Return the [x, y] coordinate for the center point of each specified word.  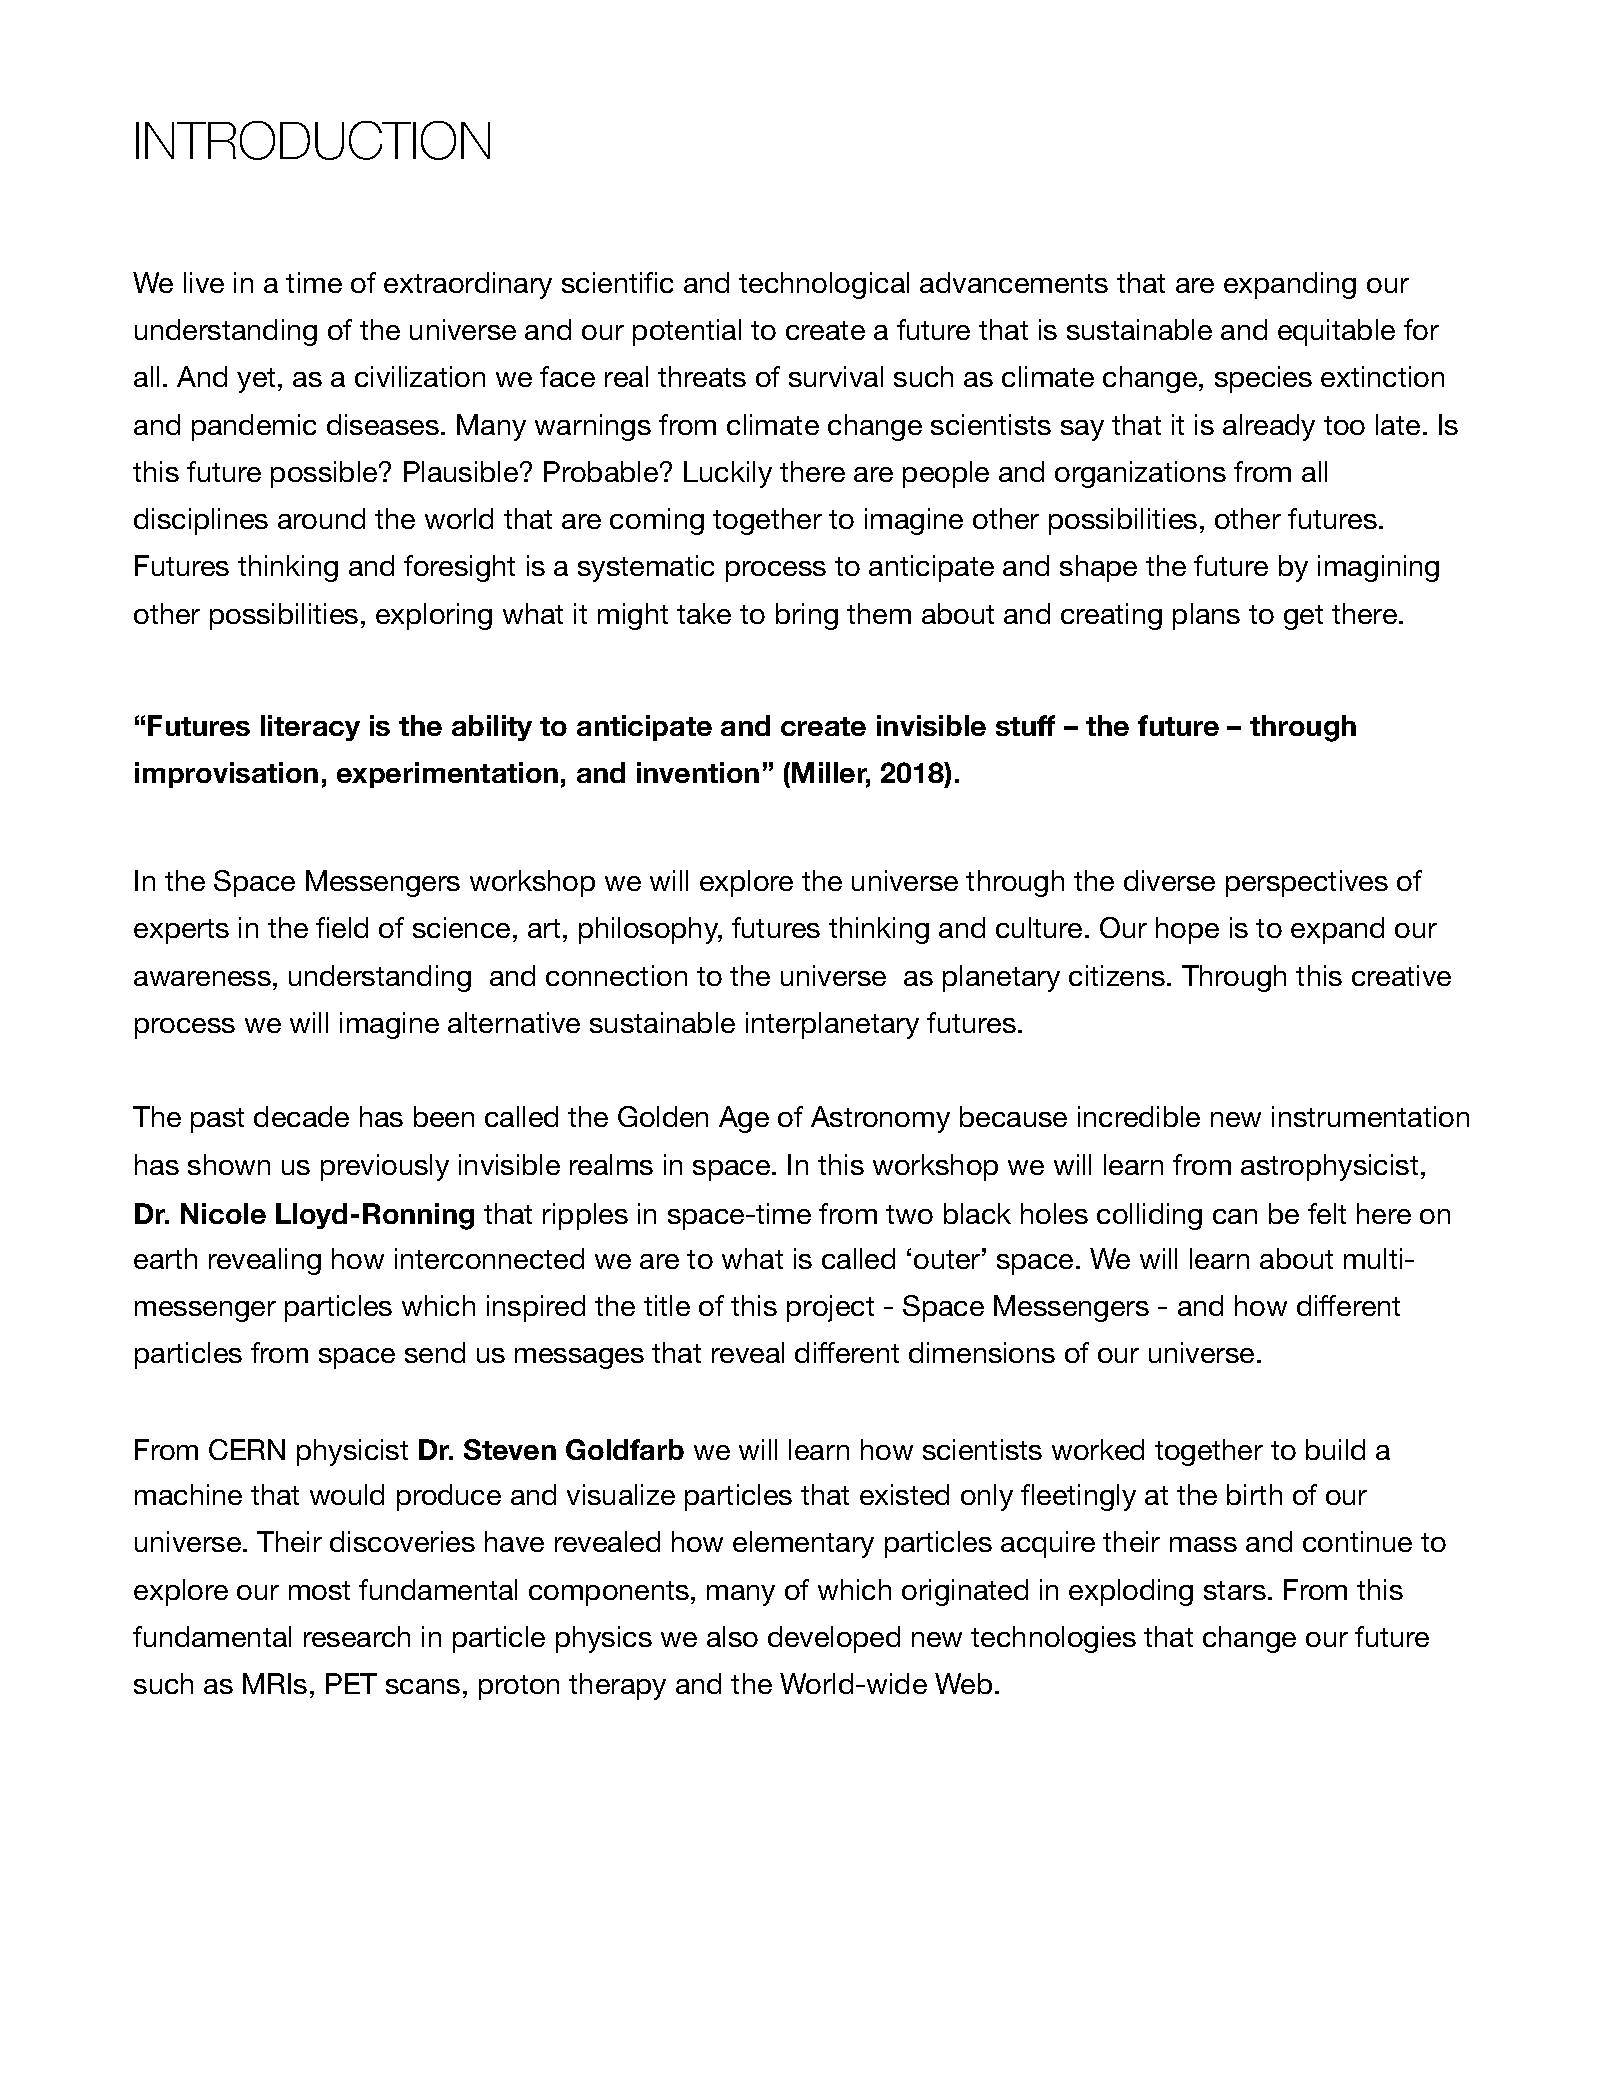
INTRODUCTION [313, 140]
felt [1327, 1213]
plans [1206, 616]
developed [834, 1639]
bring [807, 616]
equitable [1336, 332]
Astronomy [880, 1119]
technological [824, 285]
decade [301, 1116]
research [357, 1636]
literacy [310, 728]
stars [1235, 1590]
